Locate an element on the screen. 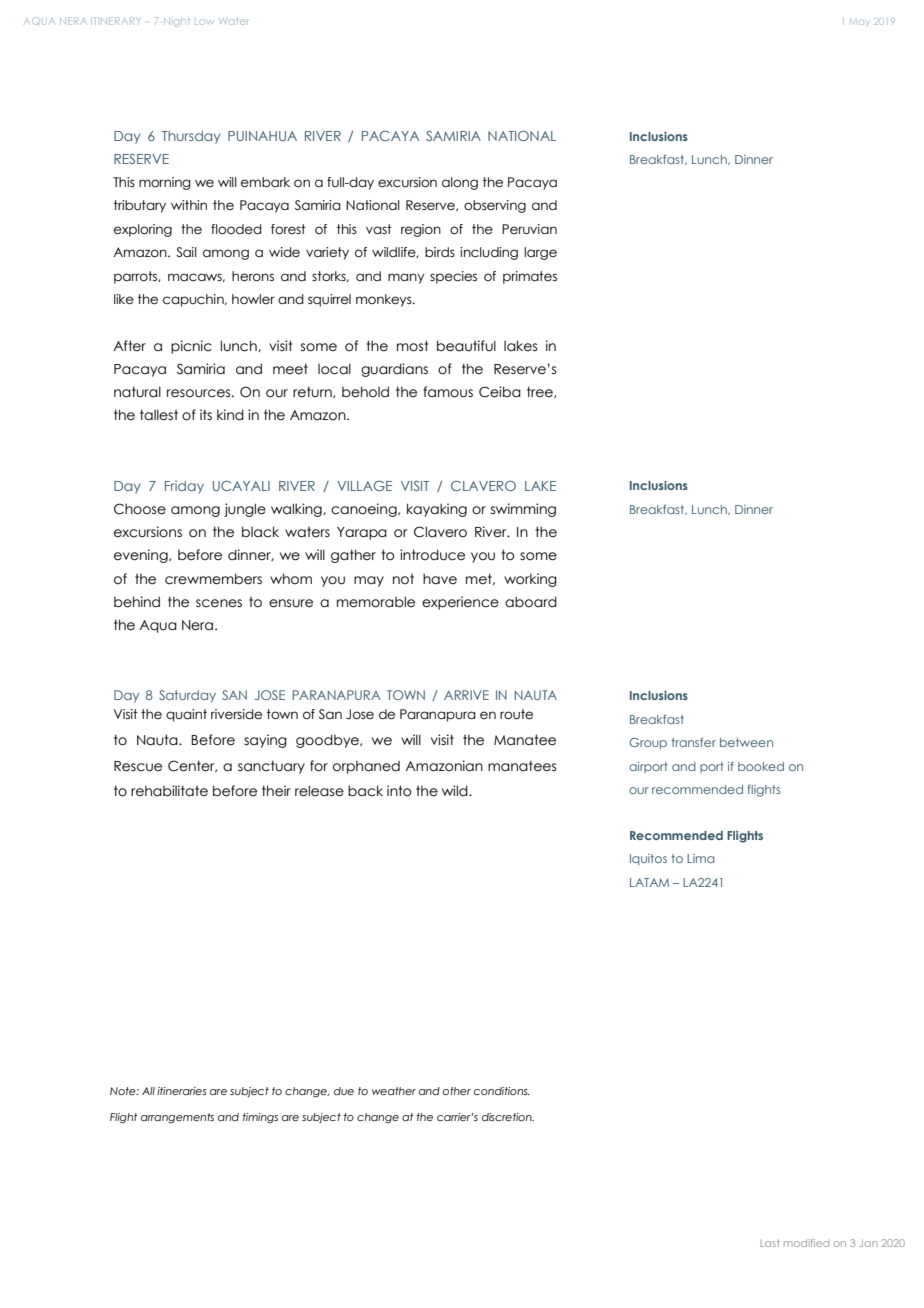 Image resolution: width=924 pixels, height=1308 pixels. between is located at coordinates (746, 742).
